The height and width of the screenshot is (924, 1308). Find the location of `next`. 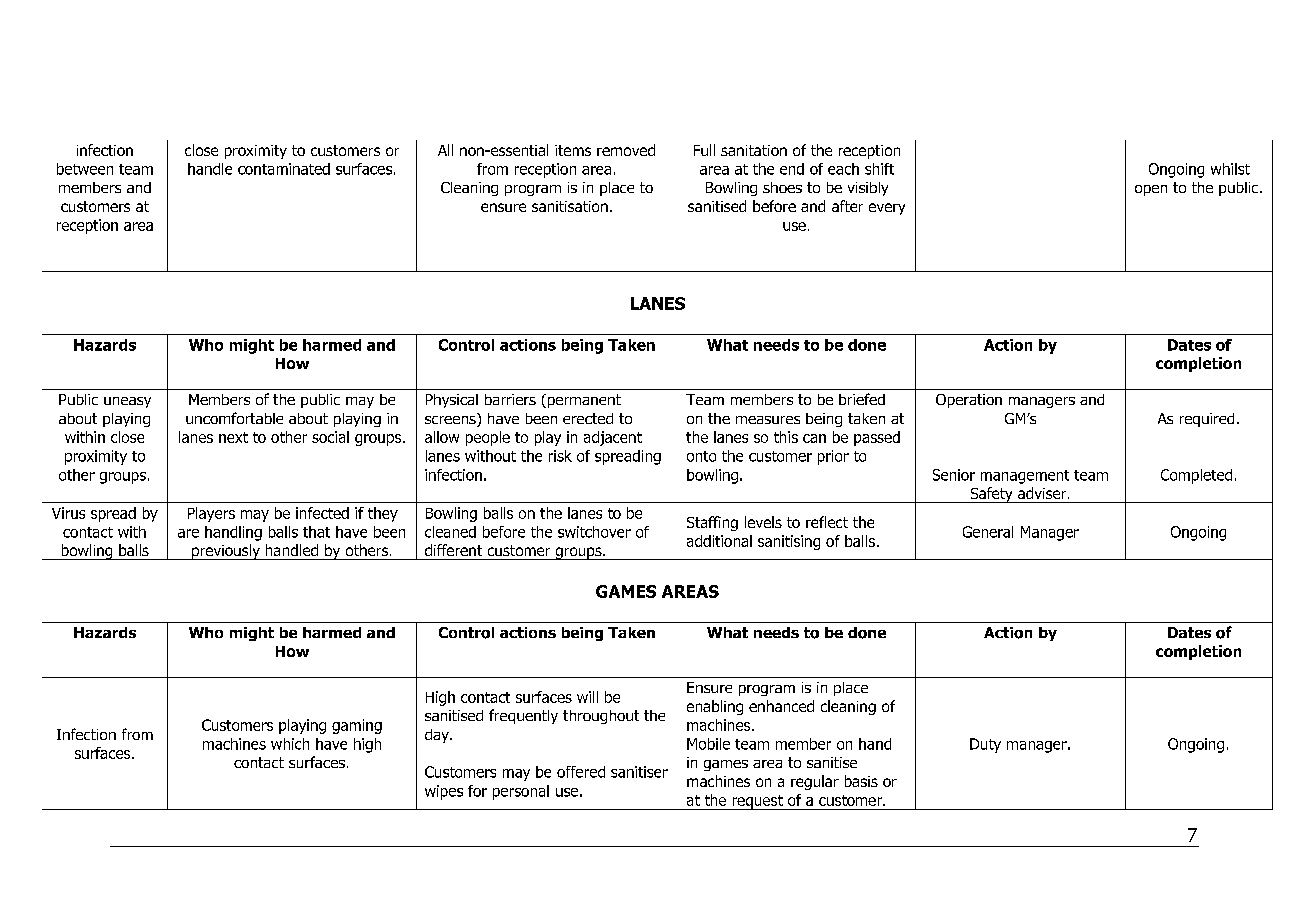

next is located at coordinates (233, 437).
